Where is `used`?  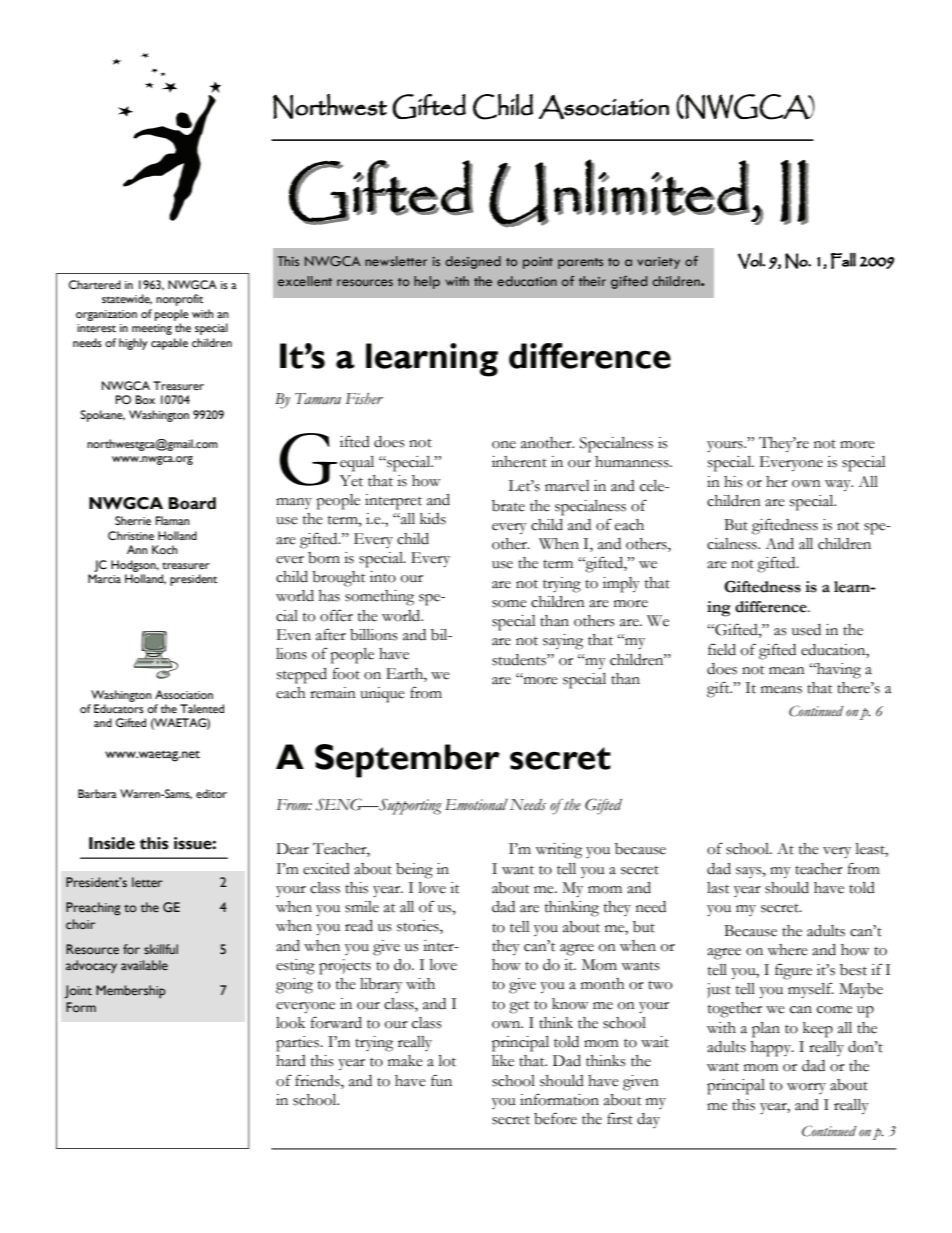 used is located at coordinates (806, 630).
